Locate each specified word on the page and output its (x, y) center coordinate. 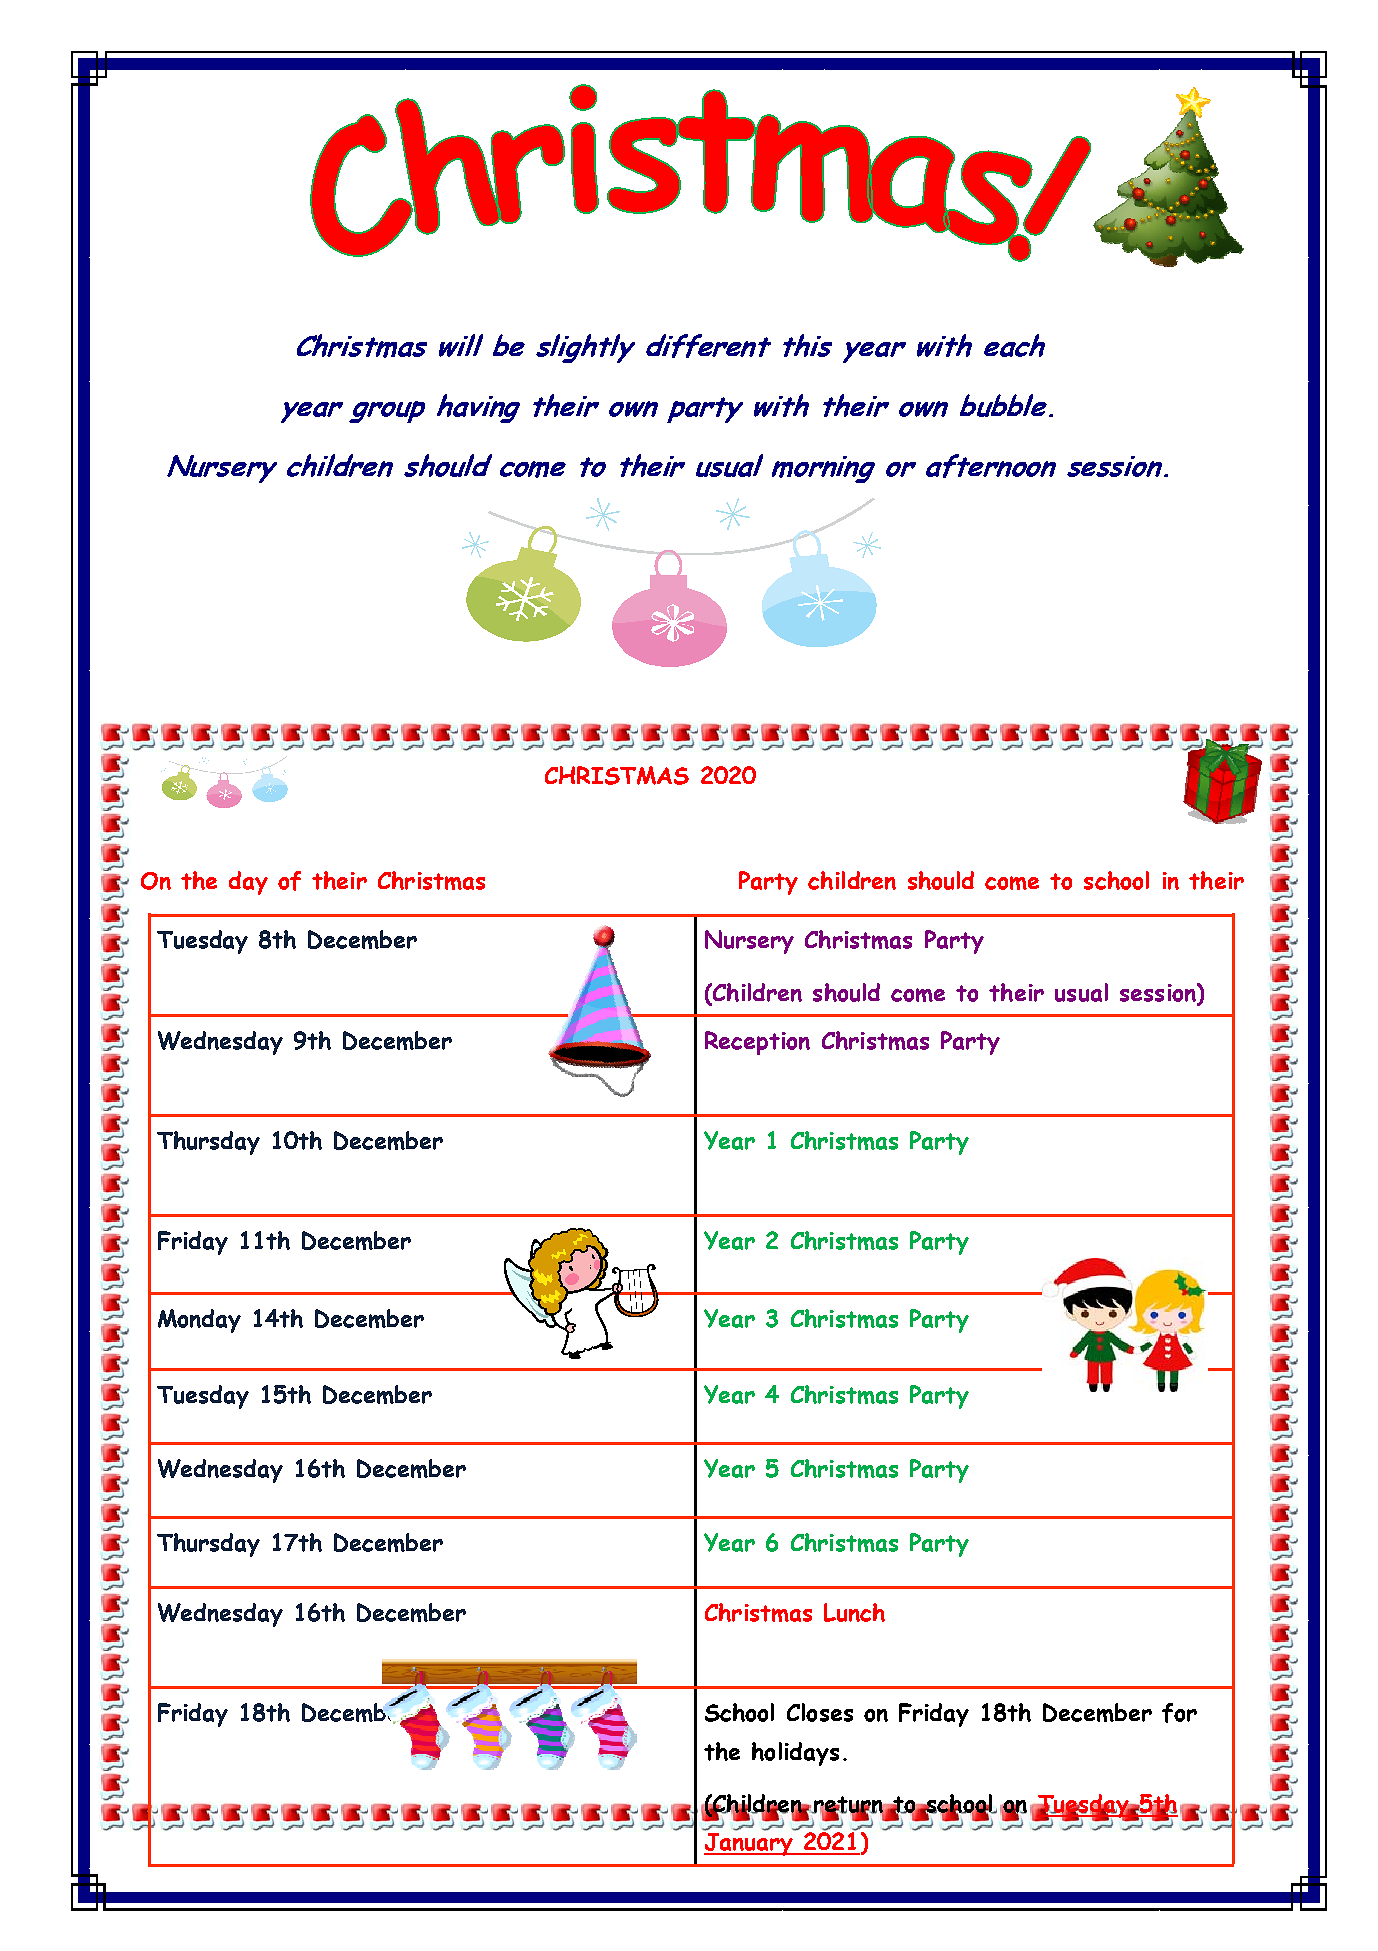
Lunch (854, 1612)
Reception (757, 1043)
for (1179, 1713)
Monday (199, 1321)
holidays (795, 1754)
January (749, 1844)
